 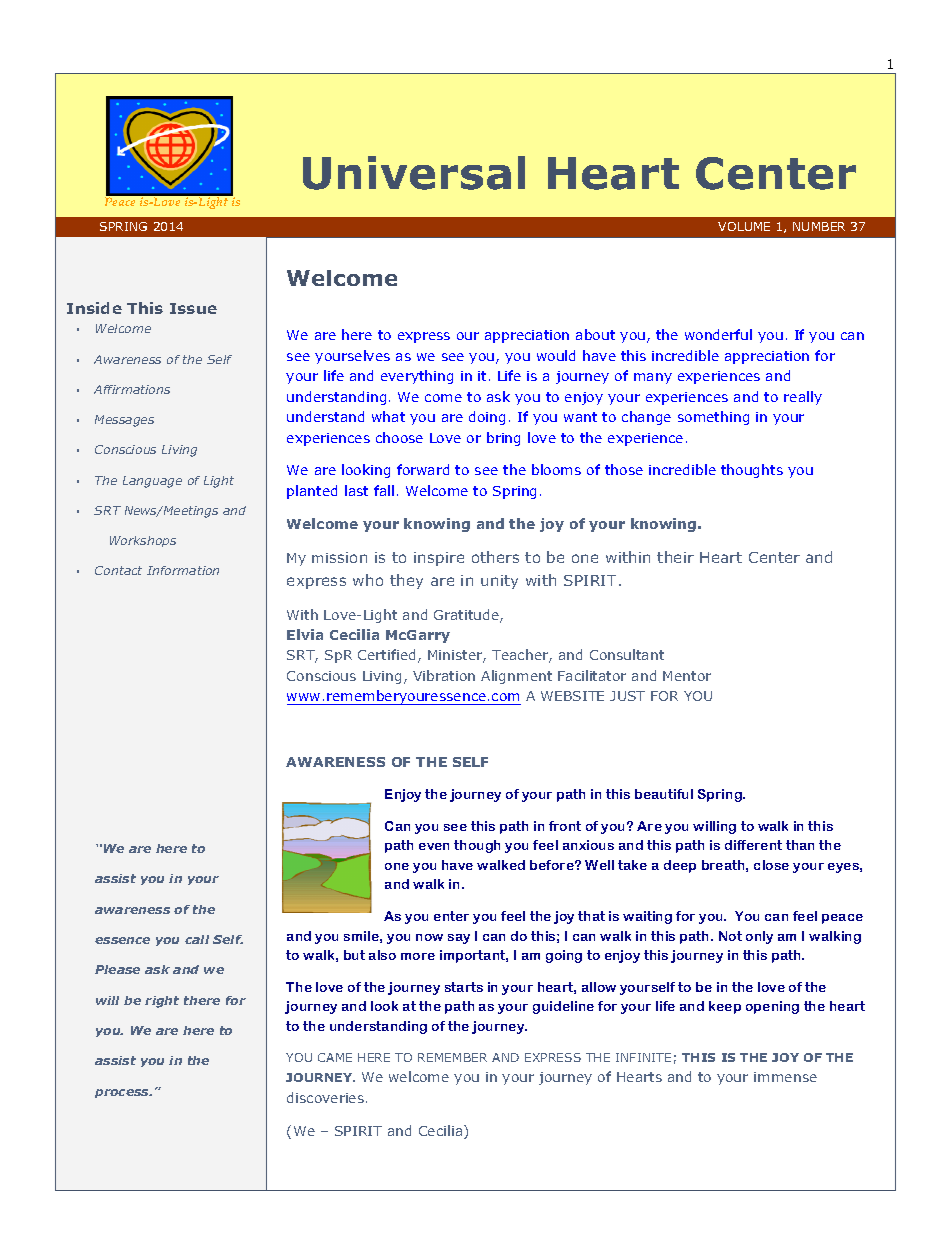 I want to click on Universal, so click(x=414, y=173).
